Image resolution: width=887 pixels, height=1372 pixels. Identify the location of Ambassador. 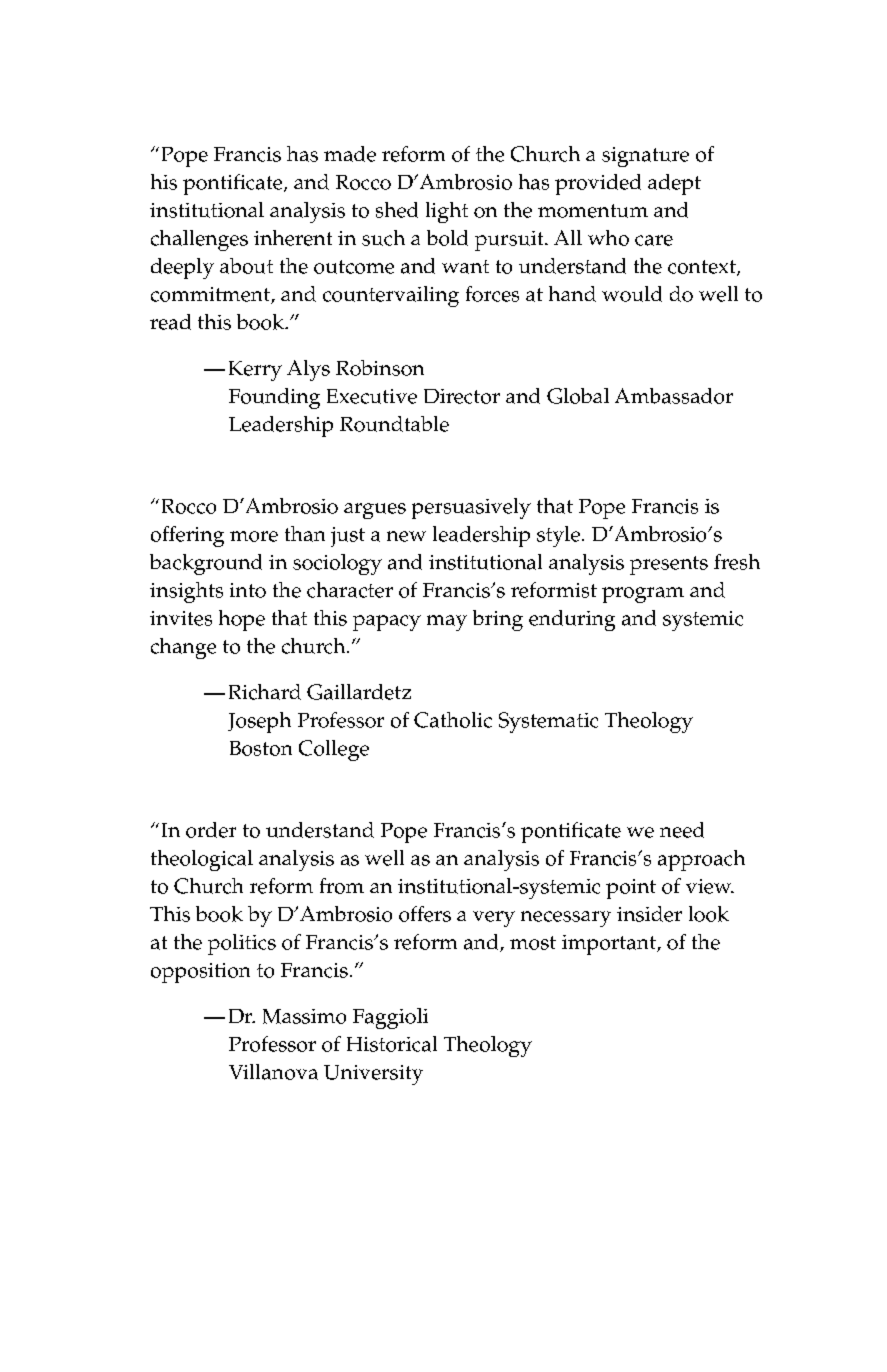
(674, 396).
